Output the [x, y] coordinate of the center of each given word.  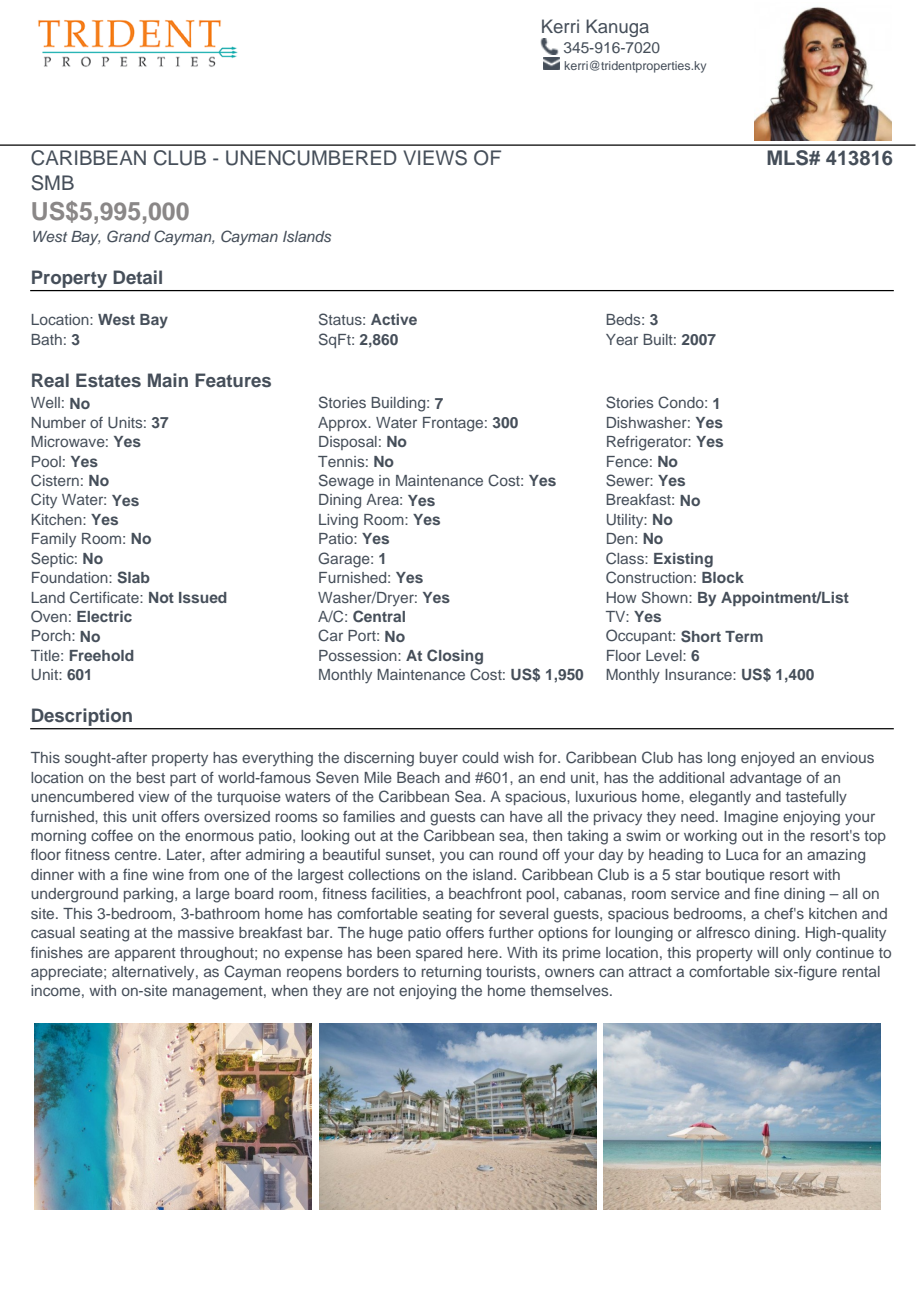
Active [394, 319]
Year [622, 339]
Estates [108, 380]
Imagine [751, 818]
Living [338, 521]
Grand [129, 236]
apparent [145, 954]
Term [744, 636]
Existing [683, 560]
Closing [455, 657]
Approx [344, 424]
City [44, 501]
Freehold [102, 655]
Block [723, 577]
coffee [112, 835]
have [526, 816]
